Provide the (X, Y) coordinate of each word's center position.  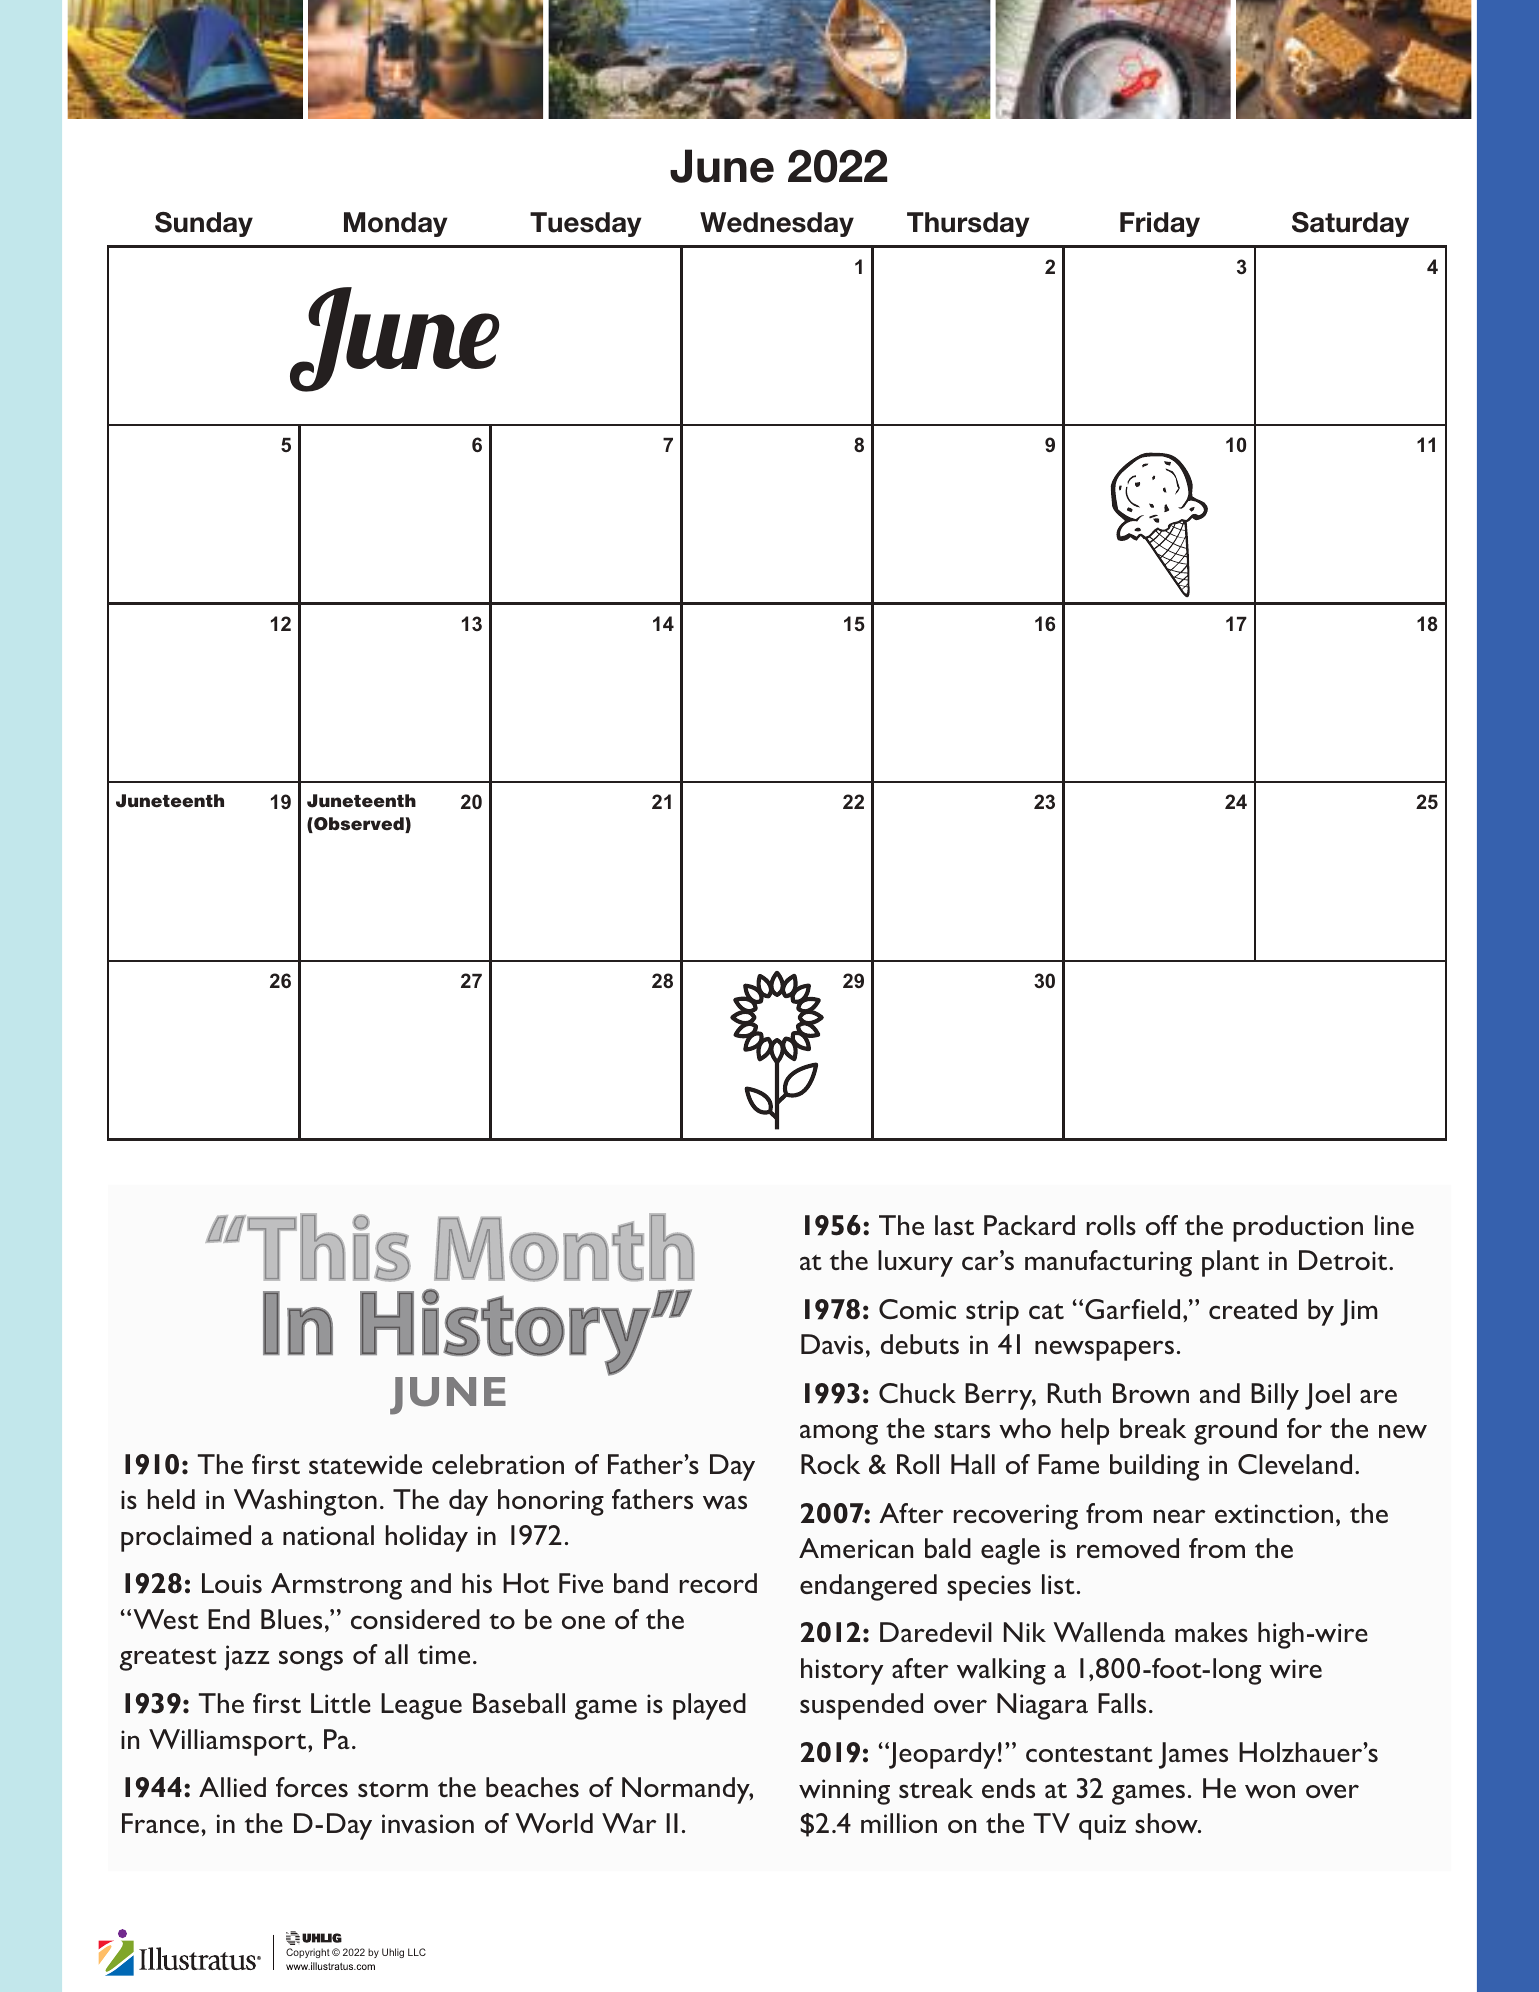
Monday (396, 224)
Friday (1160, 224)
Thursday (968, 224)
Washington (305, 1502)
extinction (1274, 1513)
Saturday (1350, 224)
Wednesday (777, 224)
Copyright (308, 1953)
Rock (830, 1464)
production (1298, 1228)
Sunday (204, 224)
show (1167, 1823)
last (954, 1225)
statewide (365, 1464)
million (899, 1823)
